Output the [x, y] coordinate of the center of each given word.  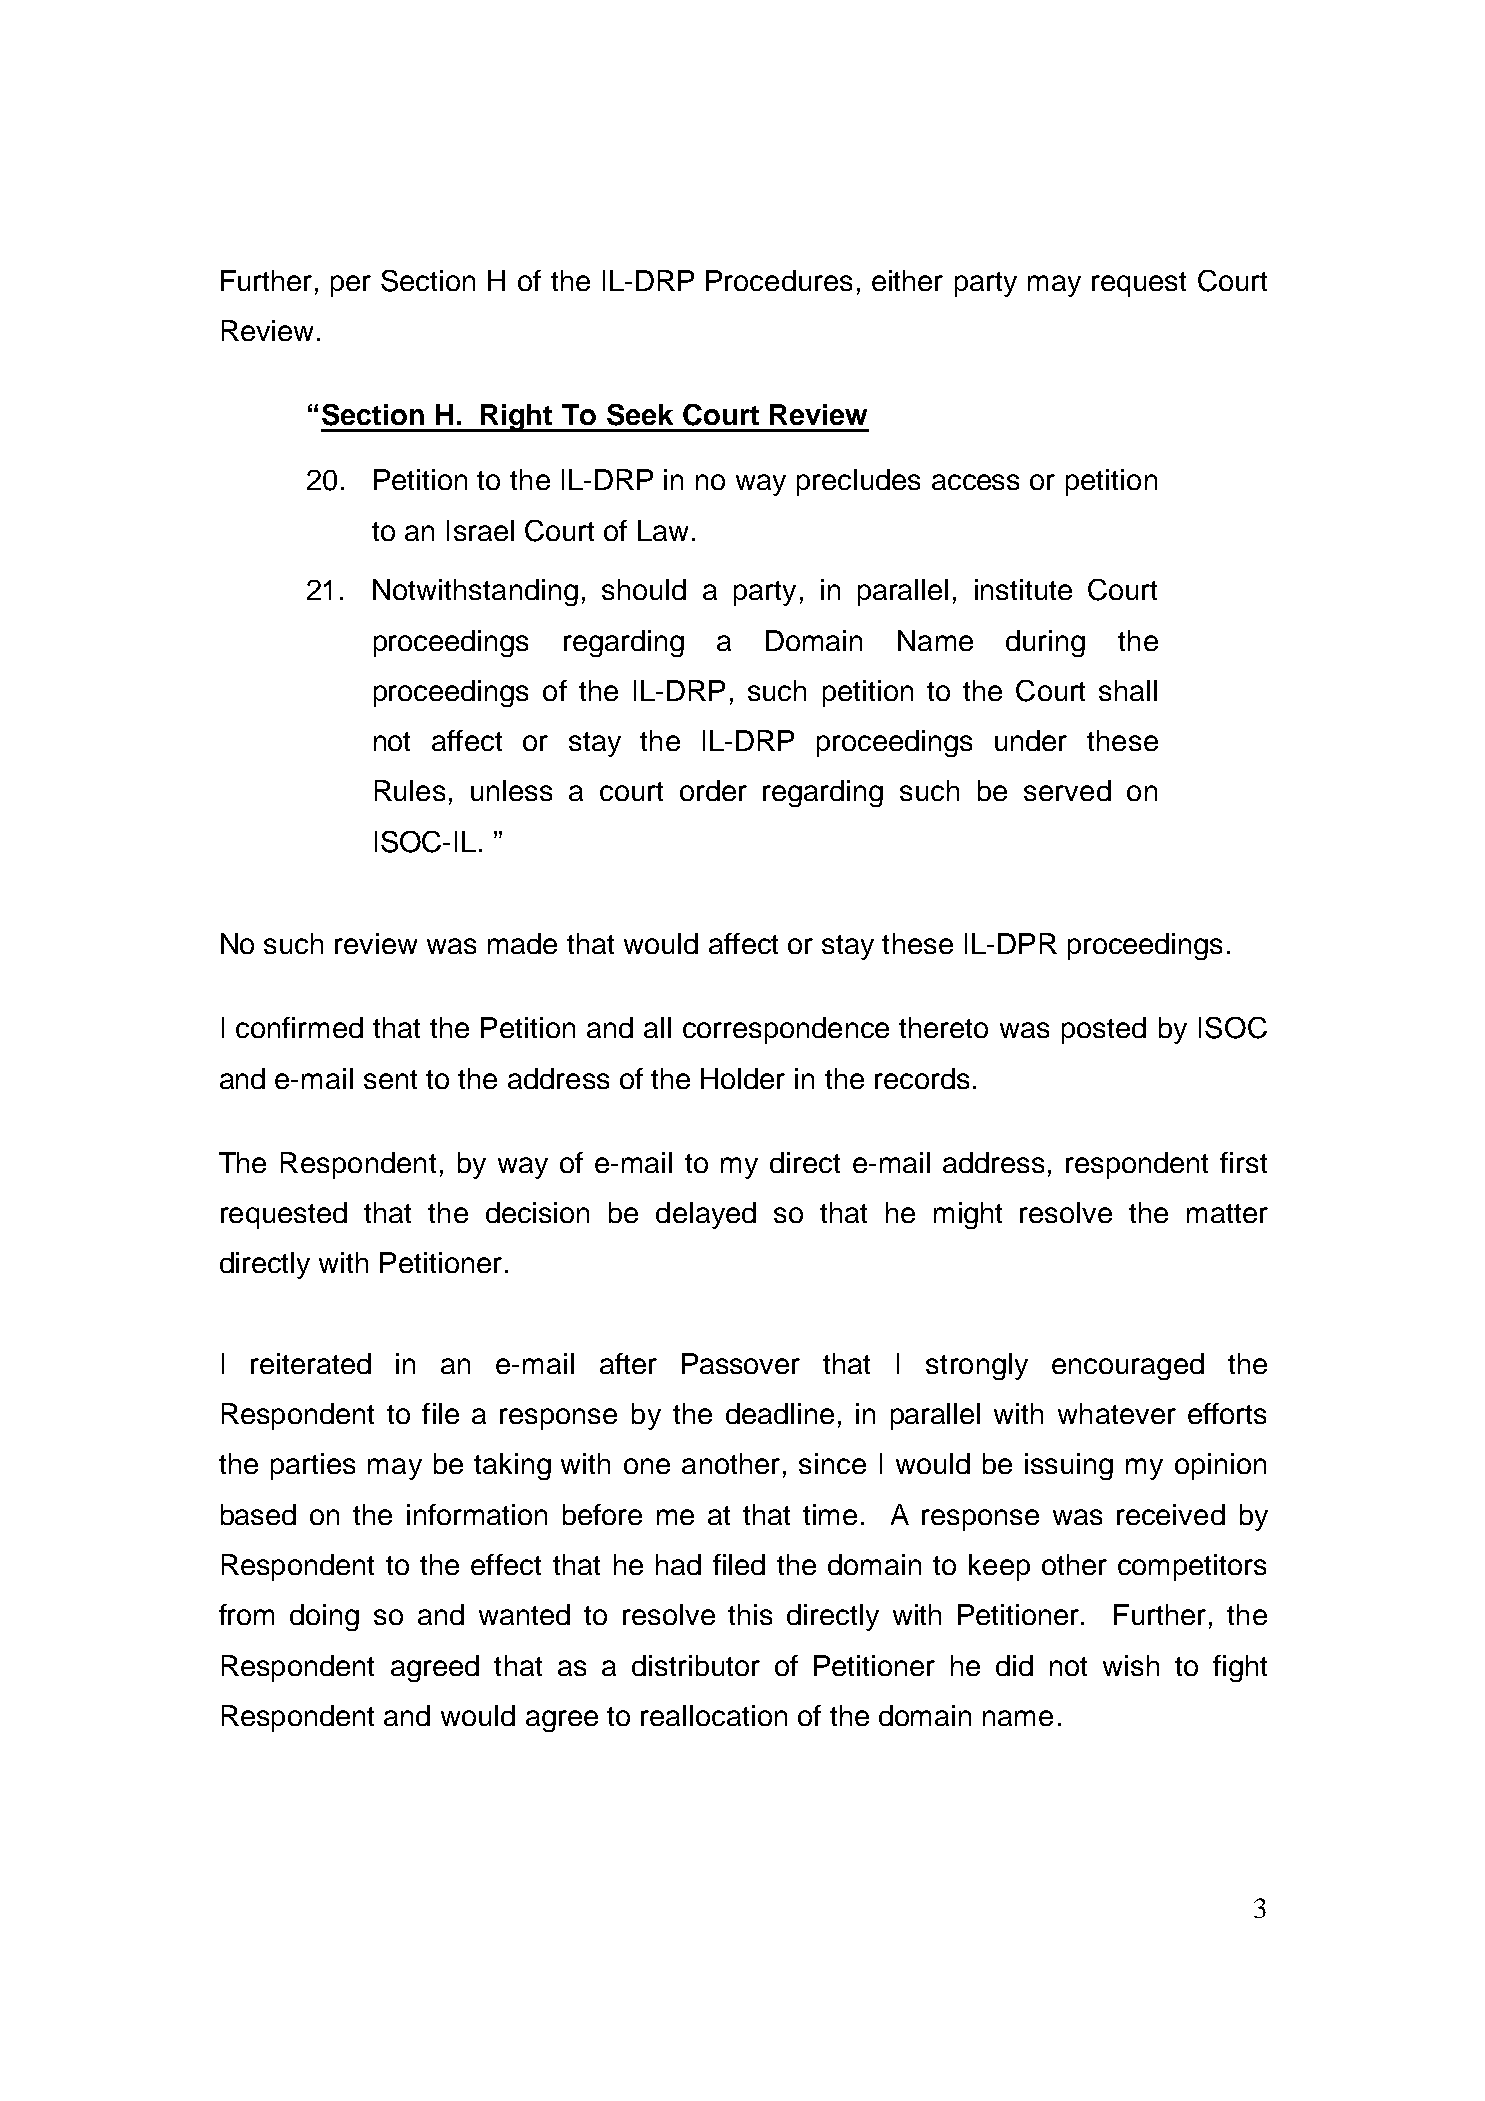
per [351, 286]
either [907, 280]
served [1067, 790]
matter [1227, 1213]
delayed [706, 1215]
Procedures [779, 280]
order [713, 790]
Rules [410, 790]
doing [324, 1617]
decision [537, 1212]
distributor [696, 1665]
